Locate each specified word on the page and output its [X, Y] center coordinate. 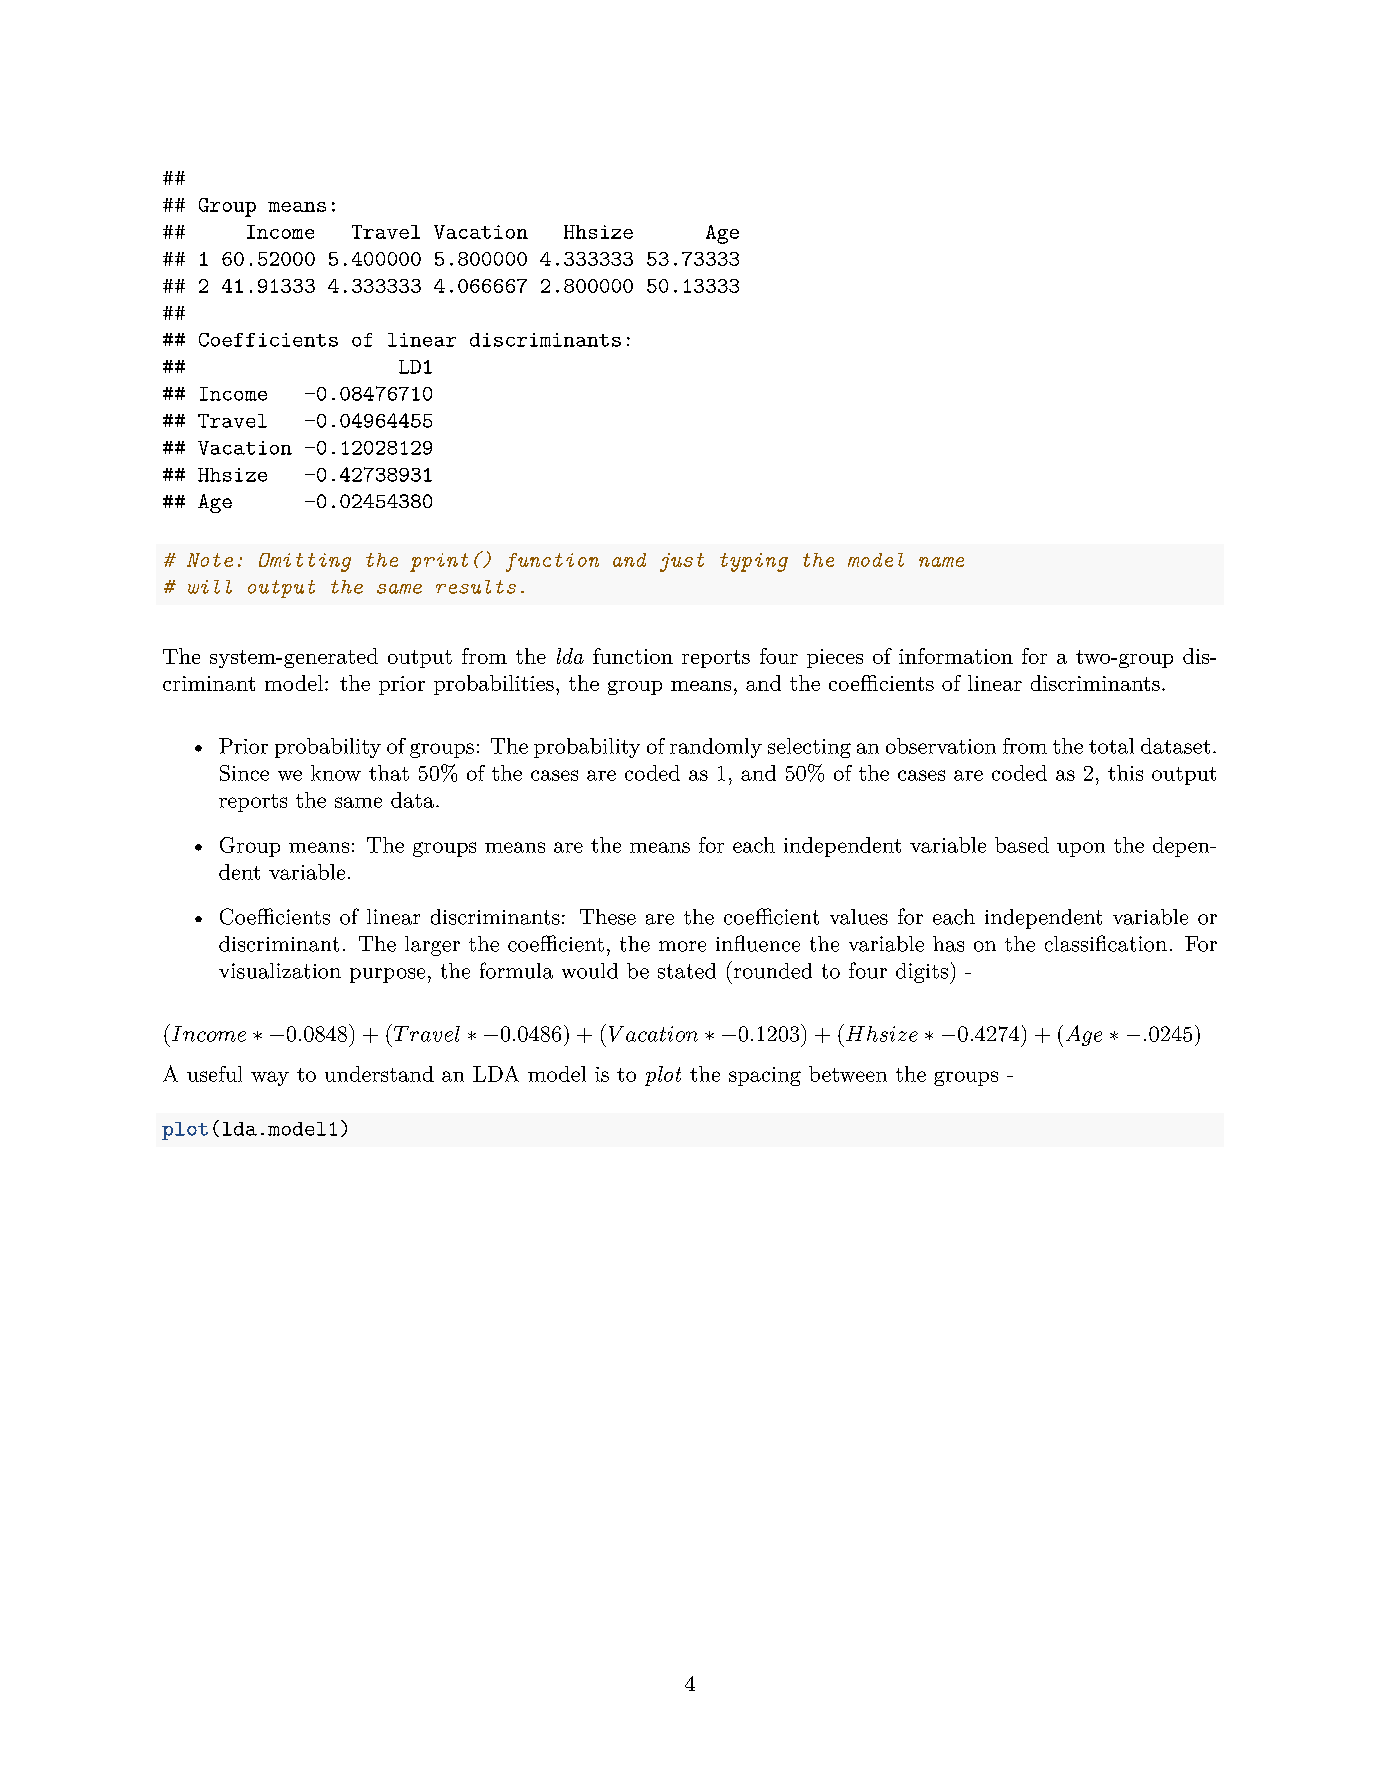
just [682, 562]
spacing [765, 1076]
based [1022, 845]
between [848, 1074]
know [336, 773]
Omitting [305, 562]
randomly [716, 748]
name [941, 562]
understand [379, 1074]
